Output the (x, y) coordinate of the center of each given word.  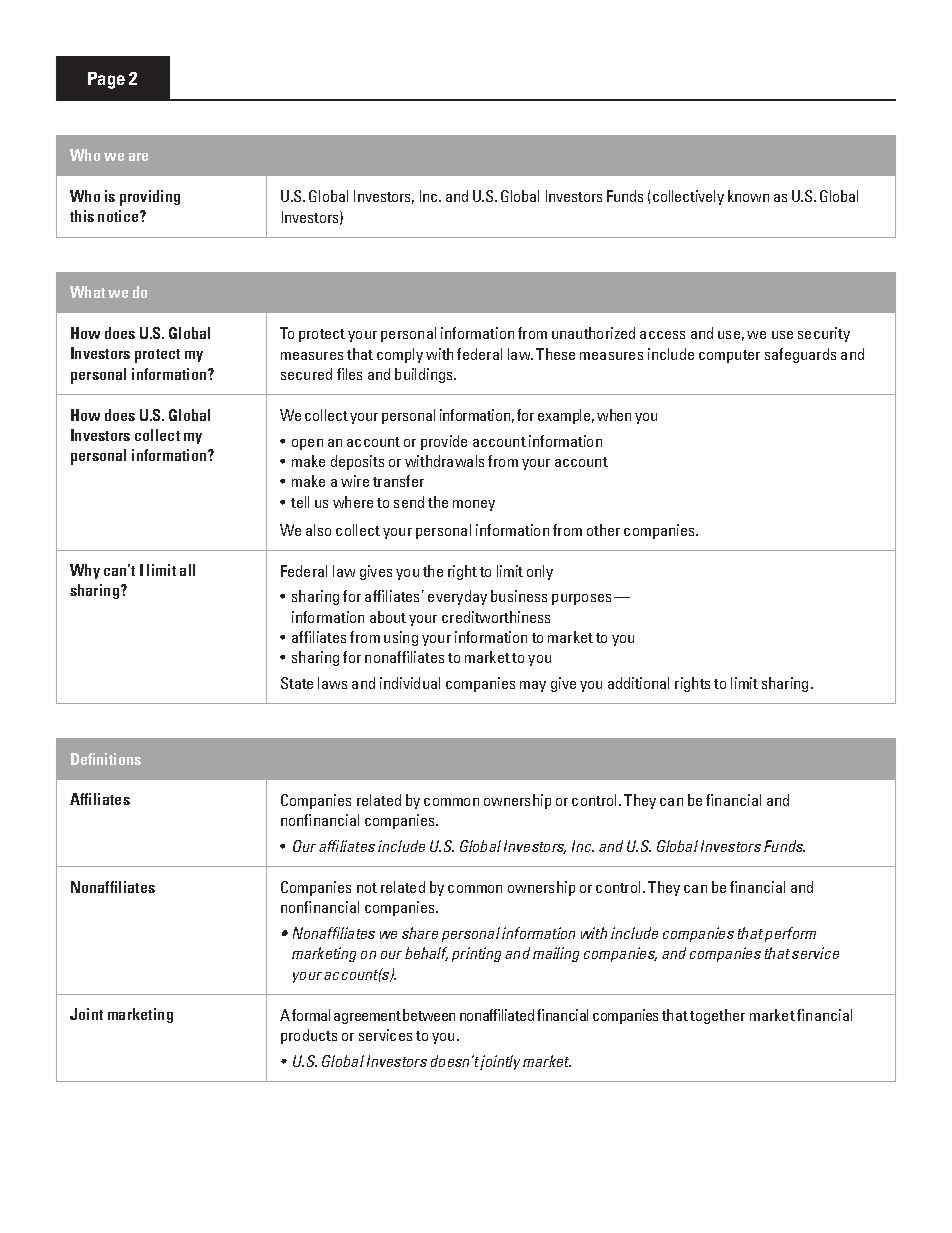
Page (106, 80)
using (401, 638)
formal (311, 1015)
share (420, 933)
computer (729, 356)
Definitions (106, 759)
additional (638, 683)
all (187, 570)
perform (790, 934)
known (748, 196)
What (87, 292)
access (662, 335)
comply (400, 355)
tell (300, 502)
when (614, 415)
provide (444, 442)
